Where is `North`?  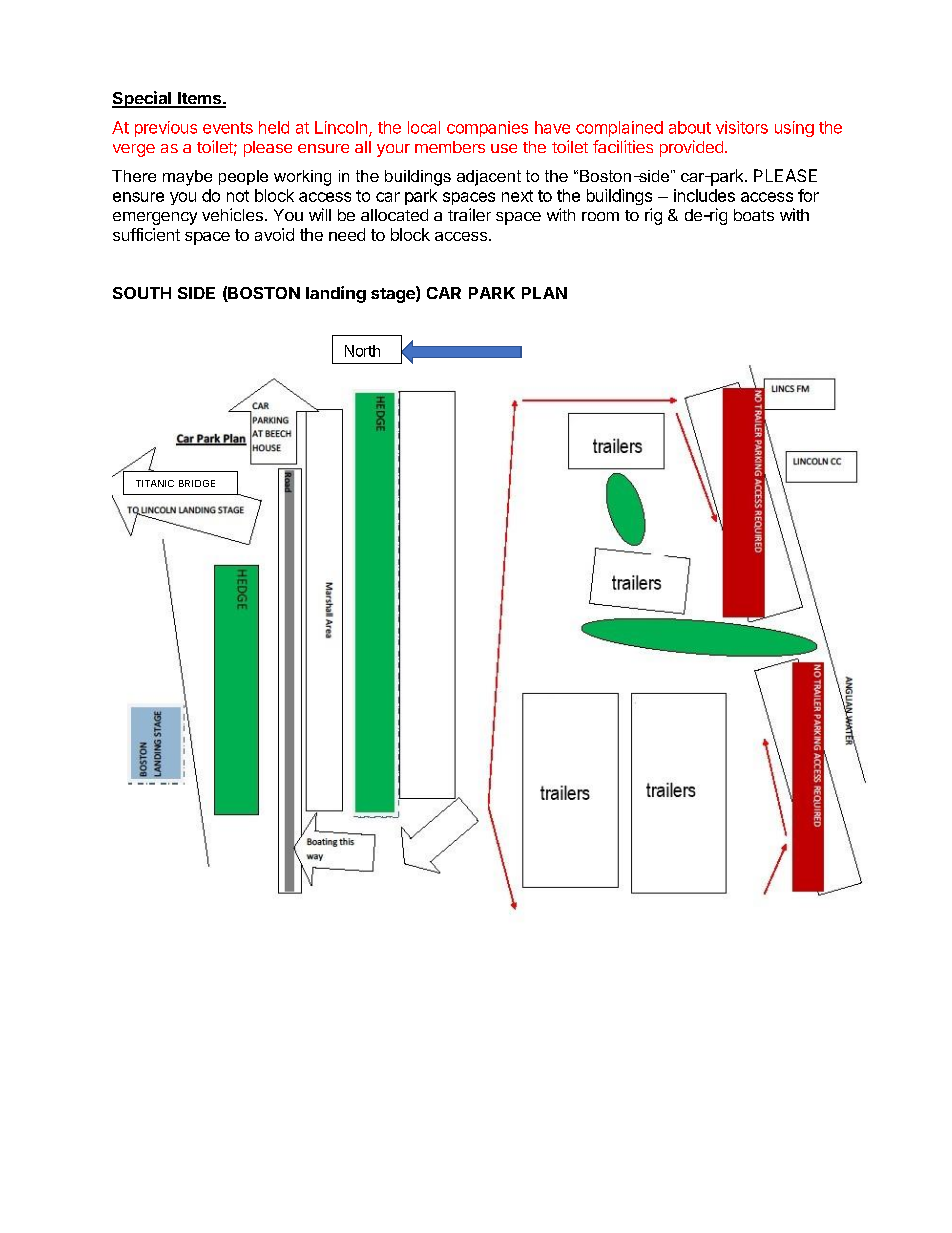 North is located at coordinates (362, 351).
